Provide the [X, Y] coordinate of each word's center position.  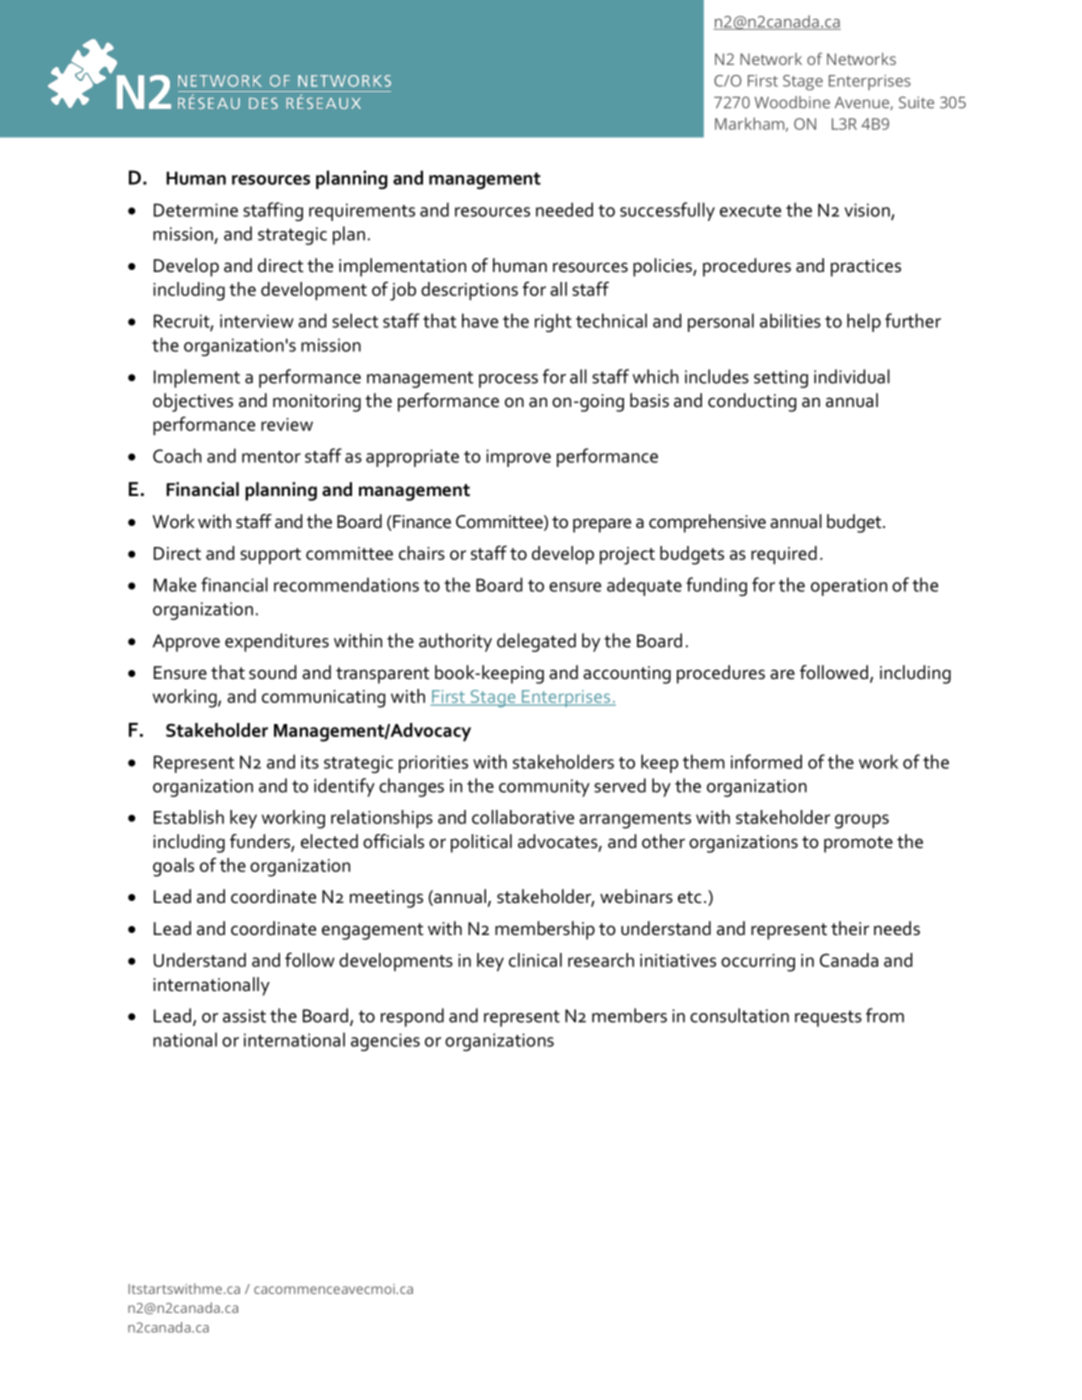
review [287, 424]
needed [564, 209]
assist [244, 1016]
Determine [196, 210]
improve [518, 458]
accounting [627, 675]
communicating [323, 699]
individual [852, 376]
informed [766, 761]
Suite [916, 102]
